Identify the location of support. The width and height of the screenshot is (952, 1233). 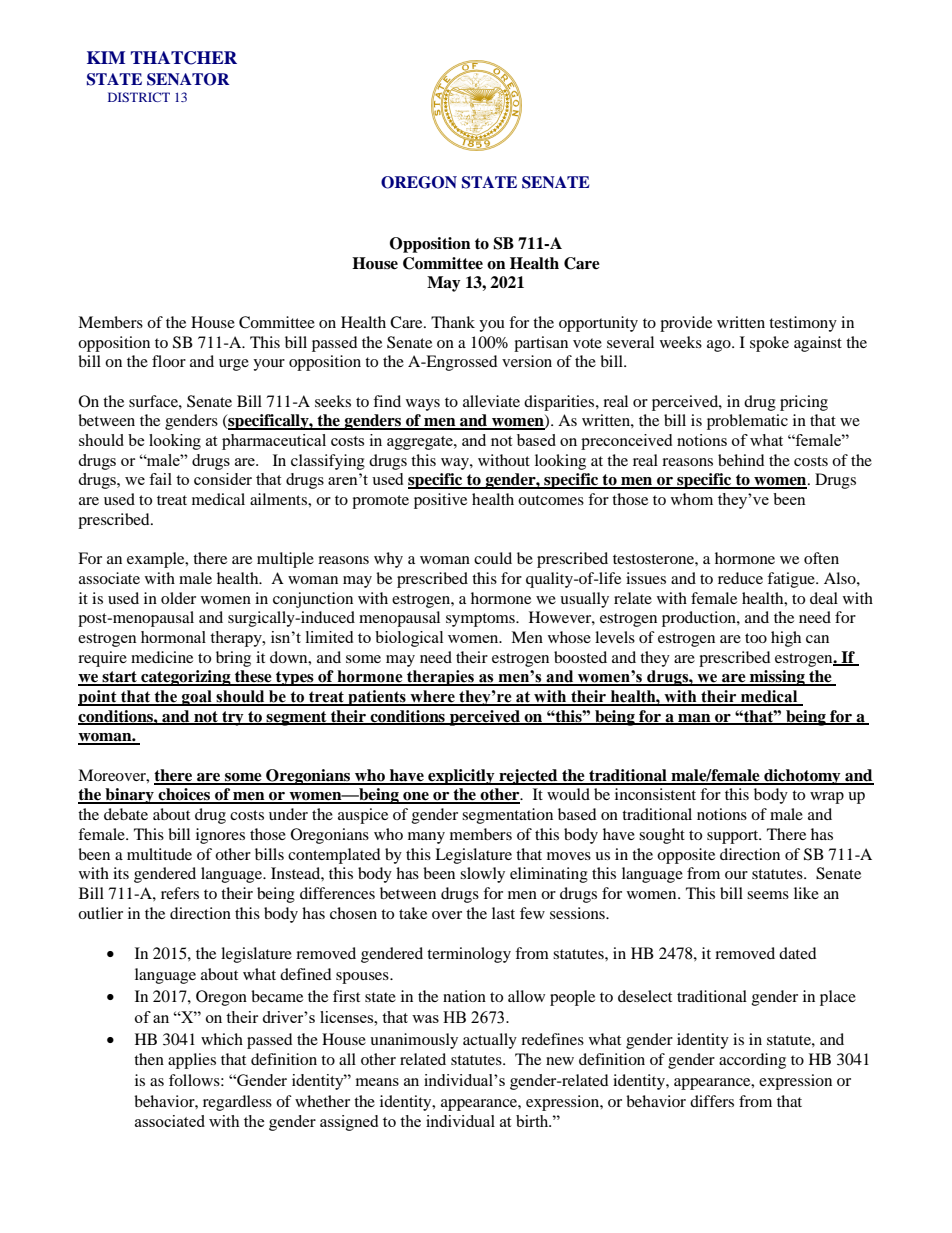
(734, 837).
